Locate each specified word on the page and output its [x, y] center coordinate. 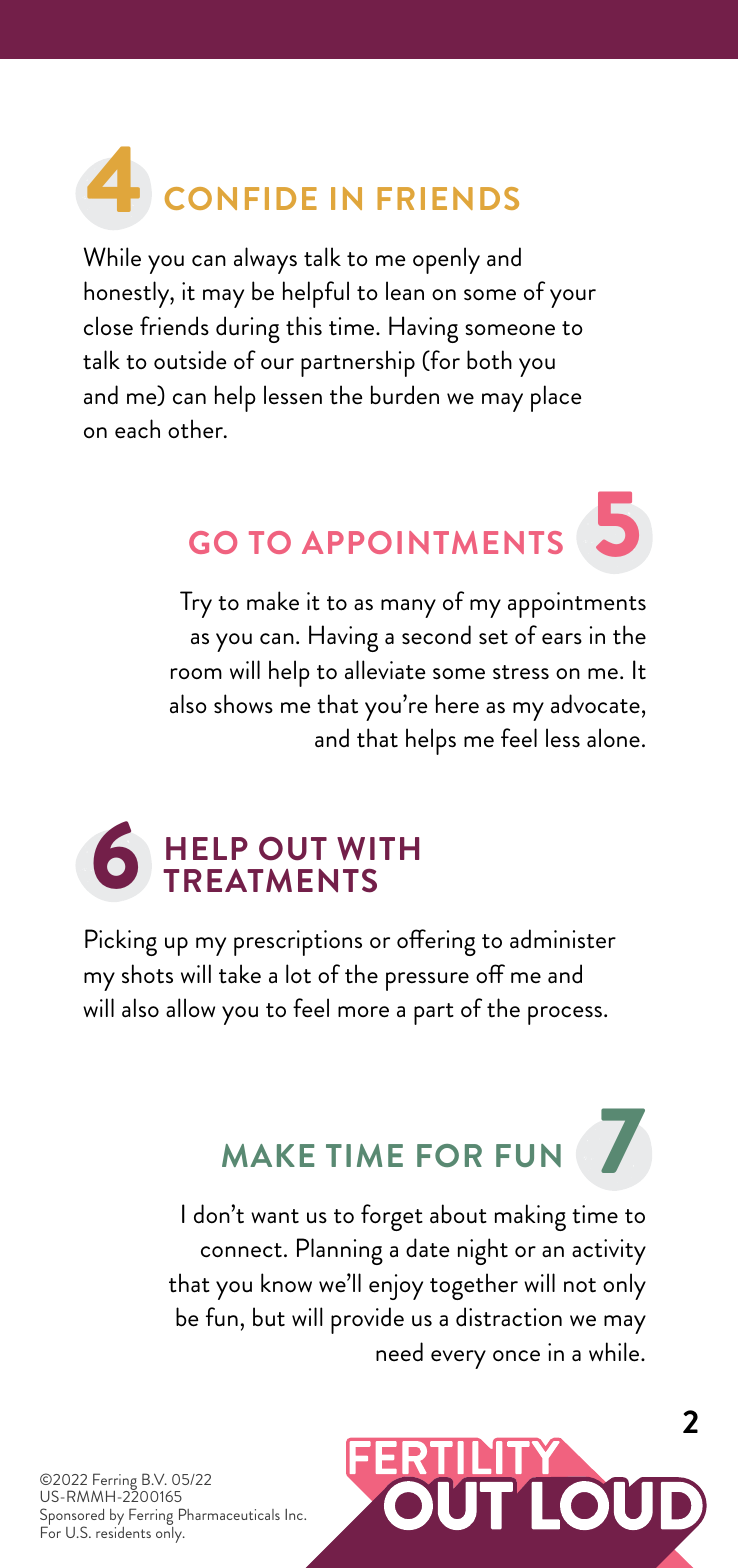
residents [123, 1532]
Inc [295, 1514]
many [408, 608]
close [108, 326]
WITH [378, 849]
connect [241, 1250]
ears [562, 639]
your [573, 298]
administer [563, 939]
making [530, 1217]
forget [392, 1217]
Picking [121, 942]
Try [196, 604]
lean [405, 290]
